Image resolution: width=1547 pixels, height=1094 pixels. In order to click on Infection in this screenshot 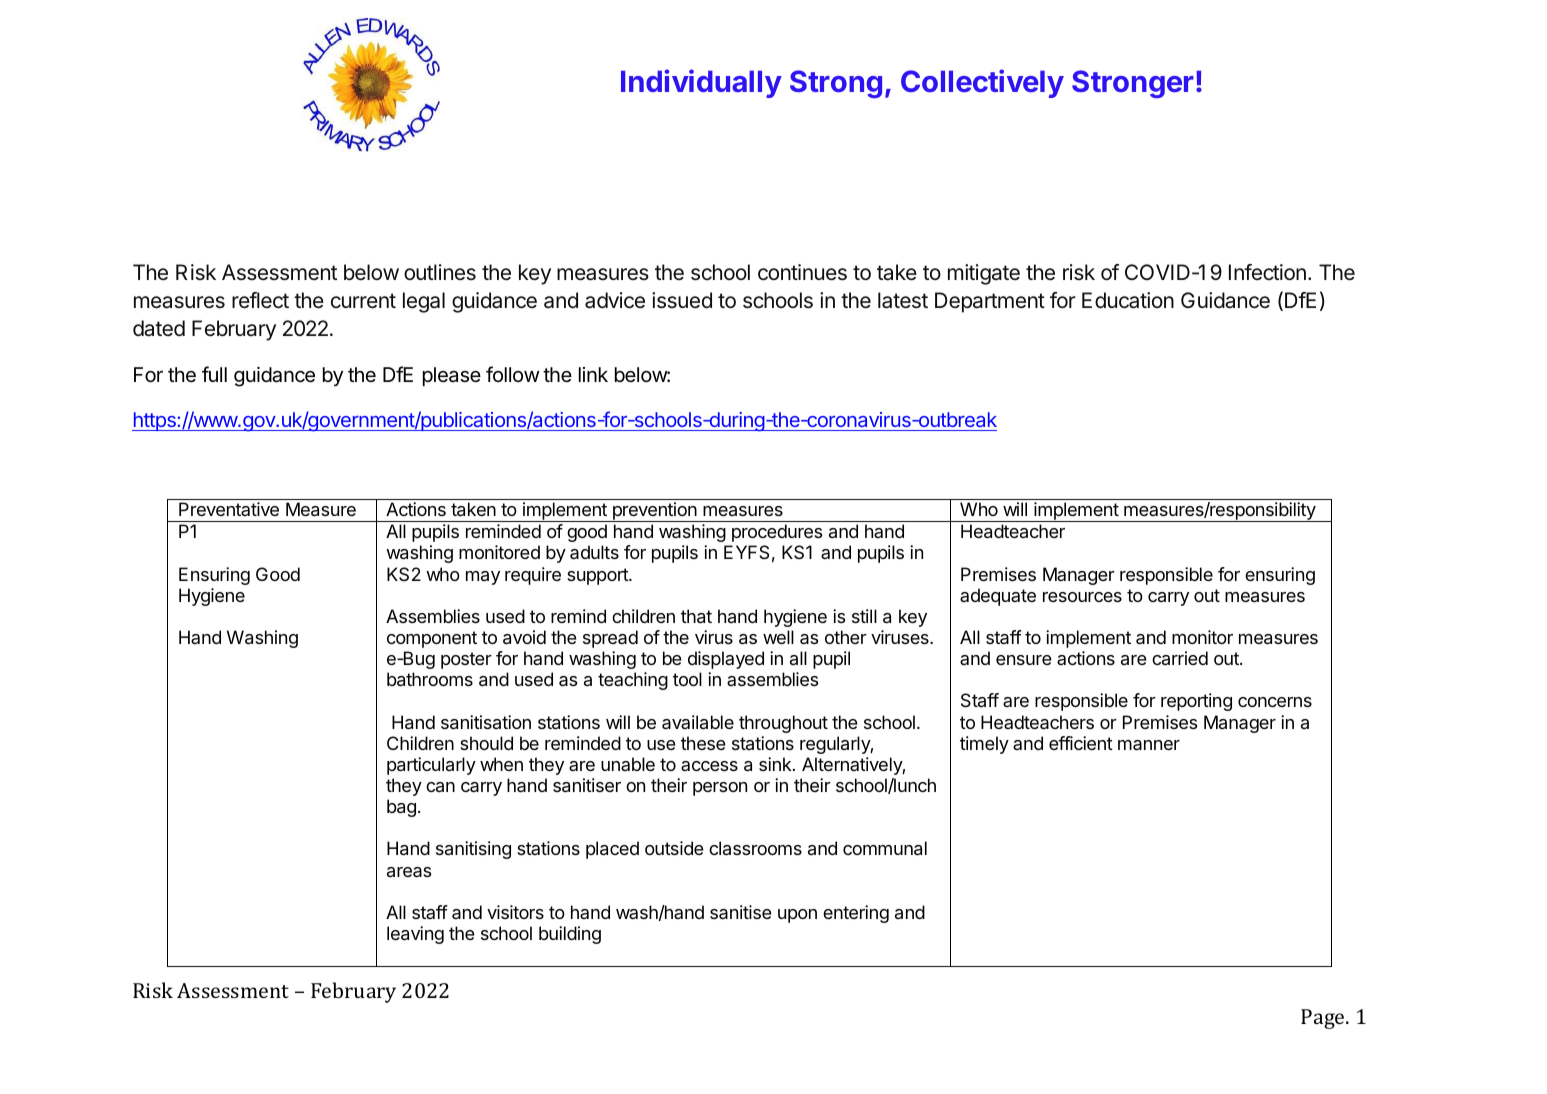, I will do `click(1267, 272)`.
